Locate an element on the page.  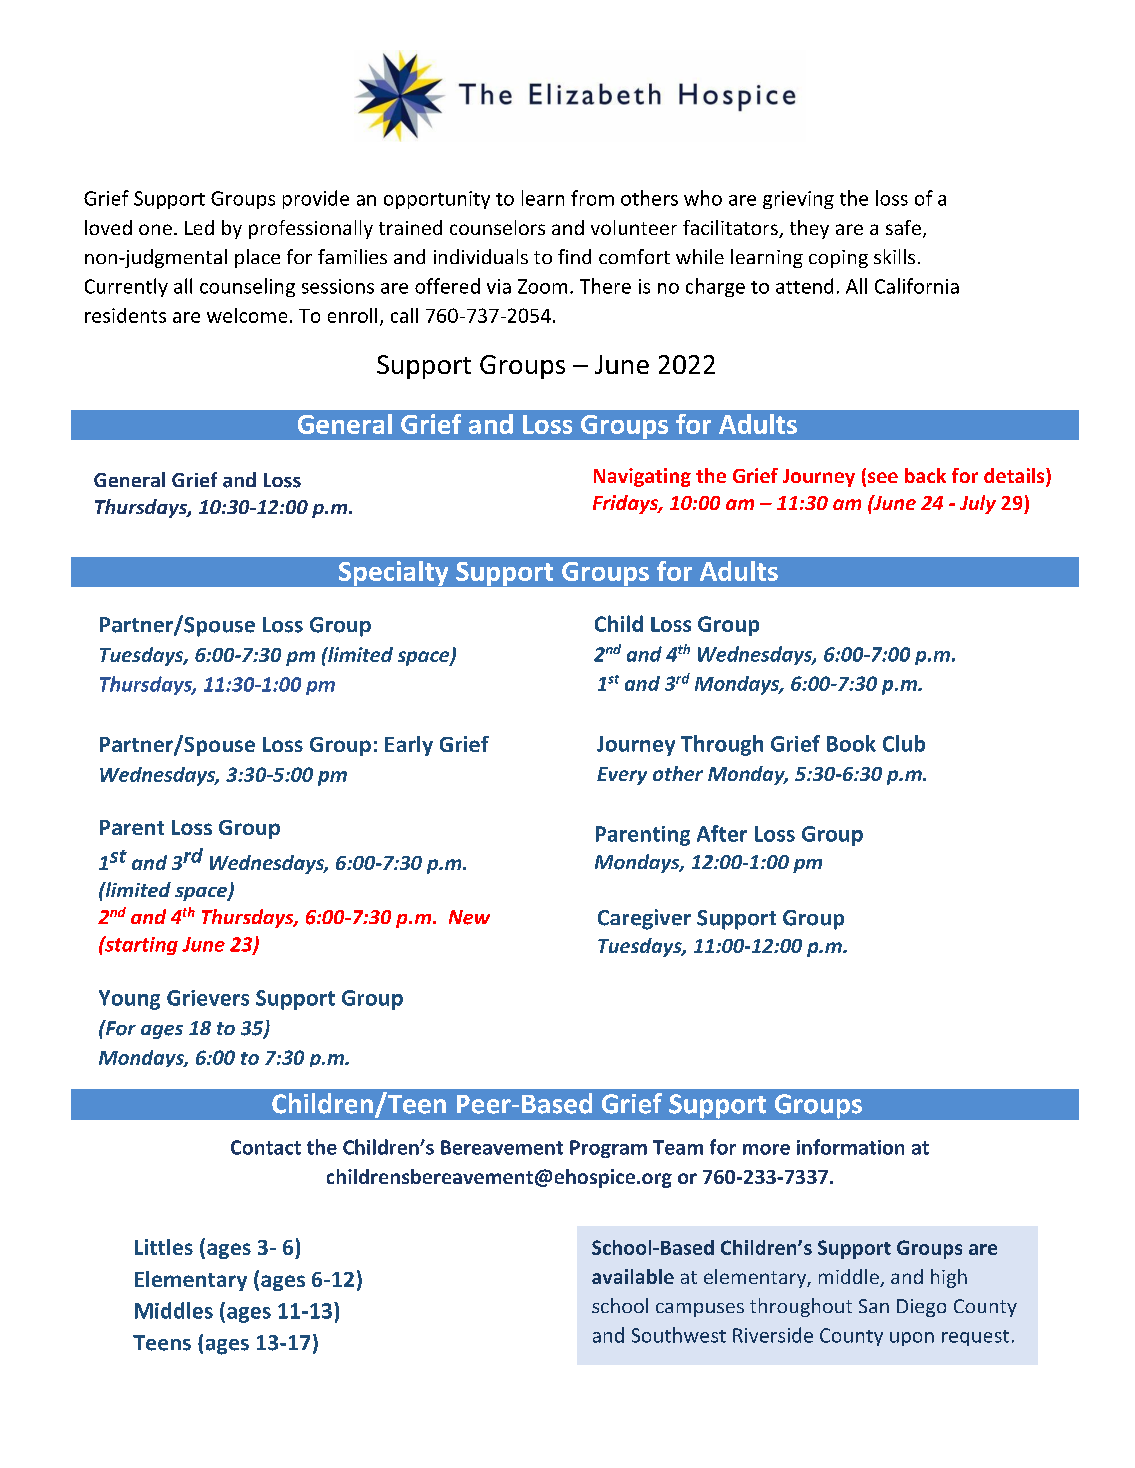
safe is located at coordinates (903, 227).
